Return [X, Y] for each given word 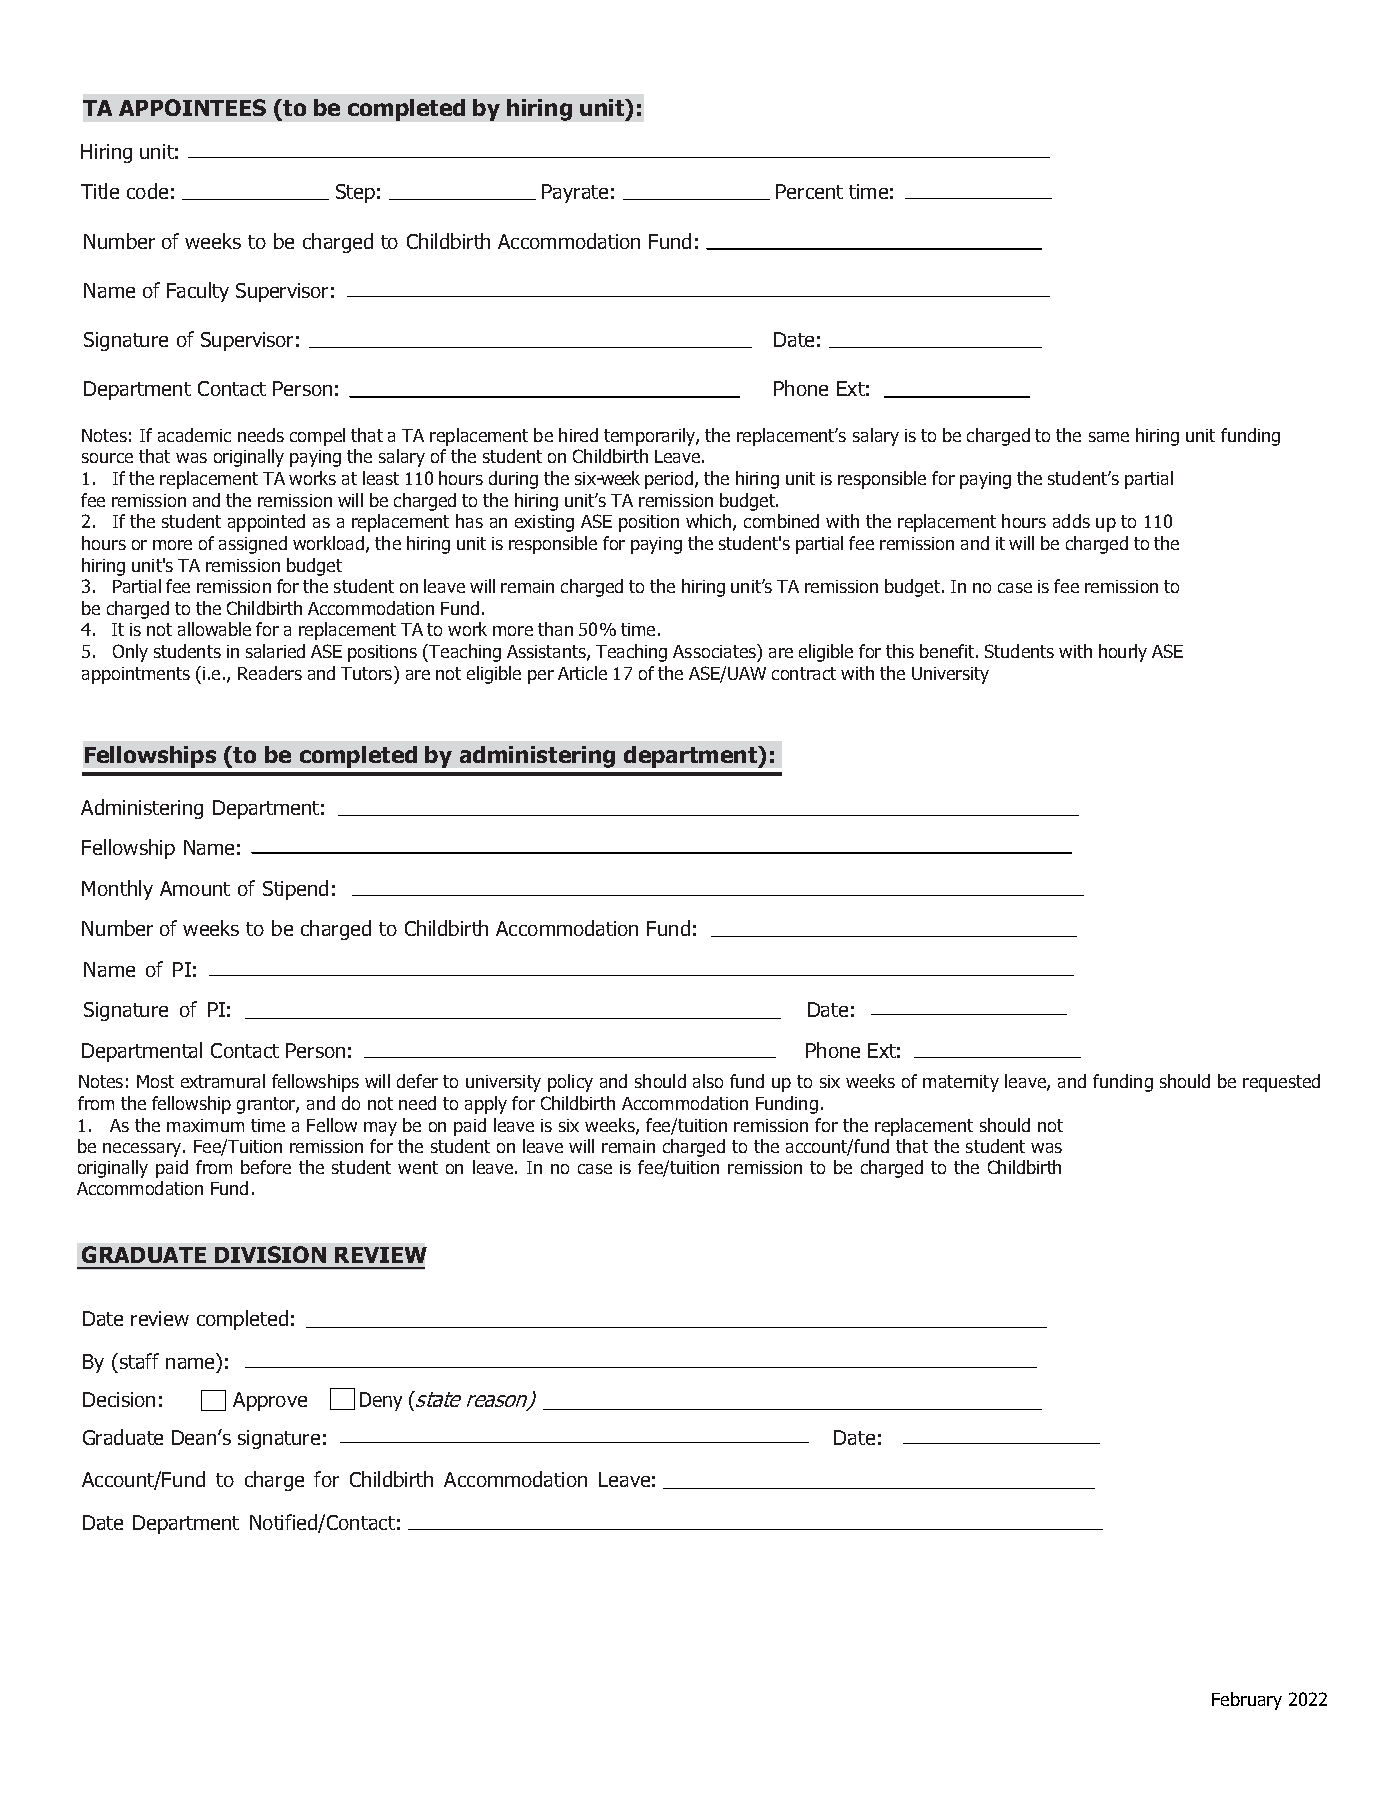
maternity [961, 1083]
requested [1281, 1083]
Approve [270, 1401]
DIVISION [270, 1254]
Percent [809, 191]
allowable [214, 629]
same [1109, 437]
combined [781, 521]
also [708, 1081]
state [437, 1399]
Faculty [198, 292]
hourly [1123, 653]
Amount [195, 888]
